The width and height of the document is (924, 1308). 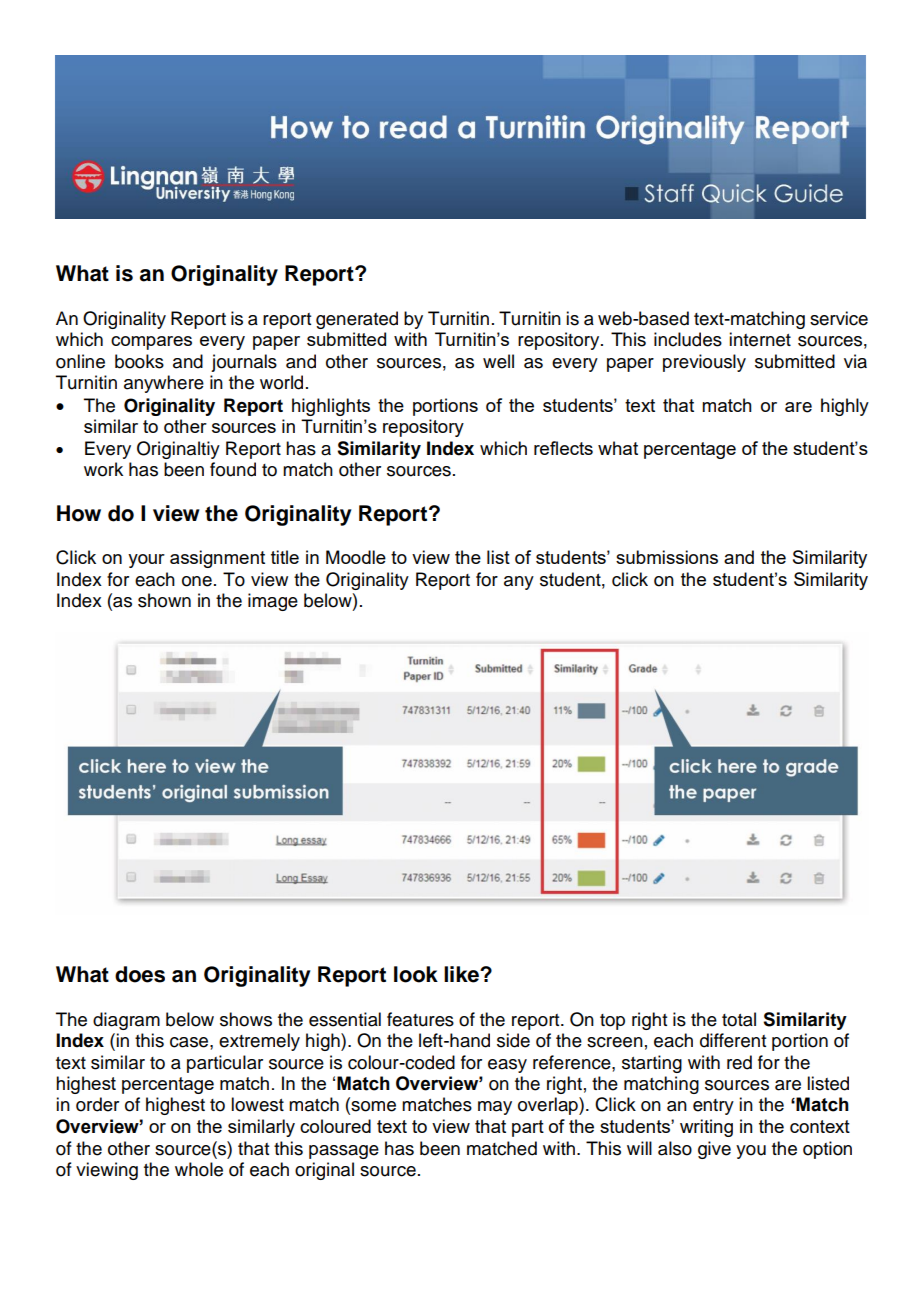 I want to click on may, so click(x=495, y=1108).
